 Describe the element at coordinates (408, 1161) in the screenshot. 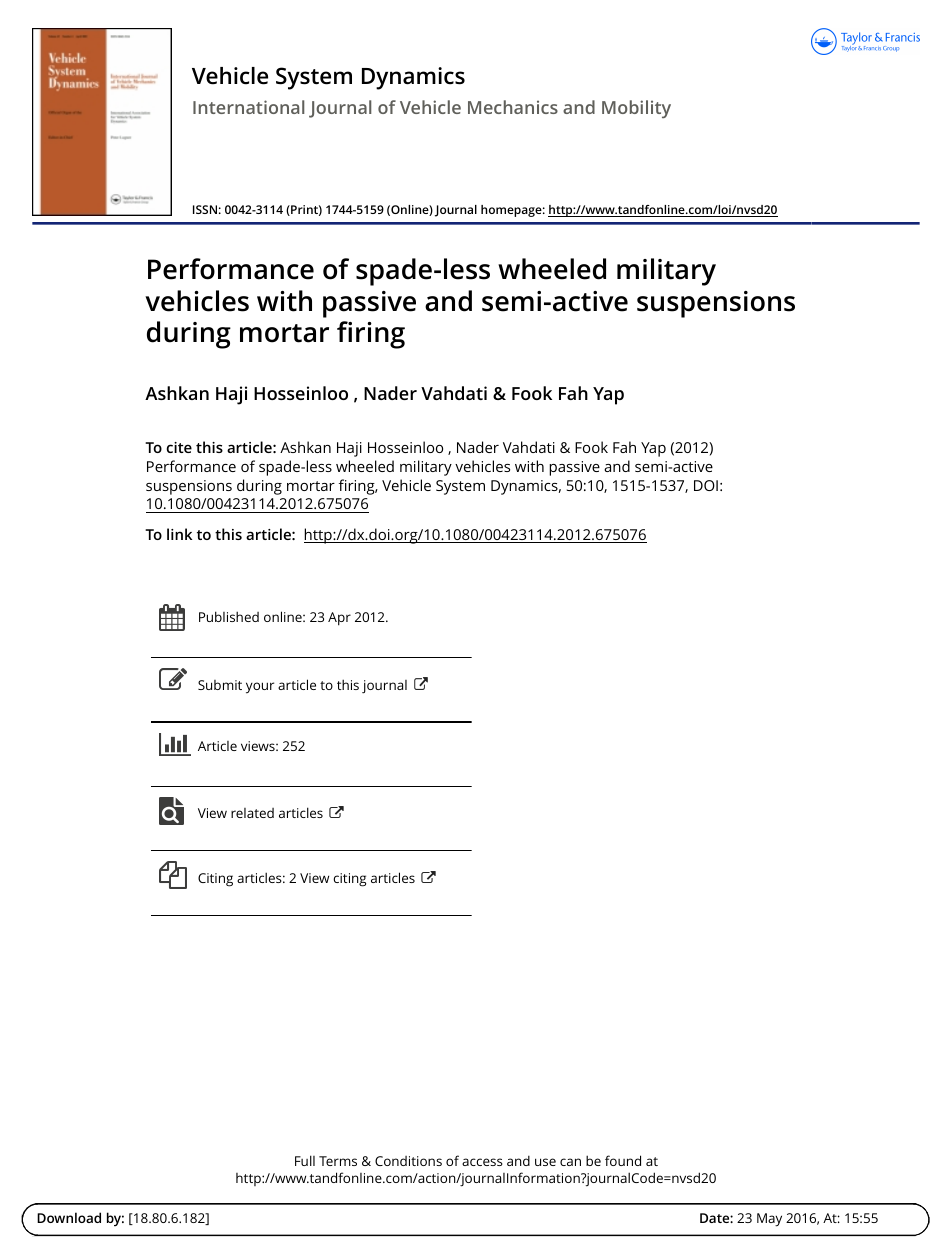

I see `Conditions` at that location.
